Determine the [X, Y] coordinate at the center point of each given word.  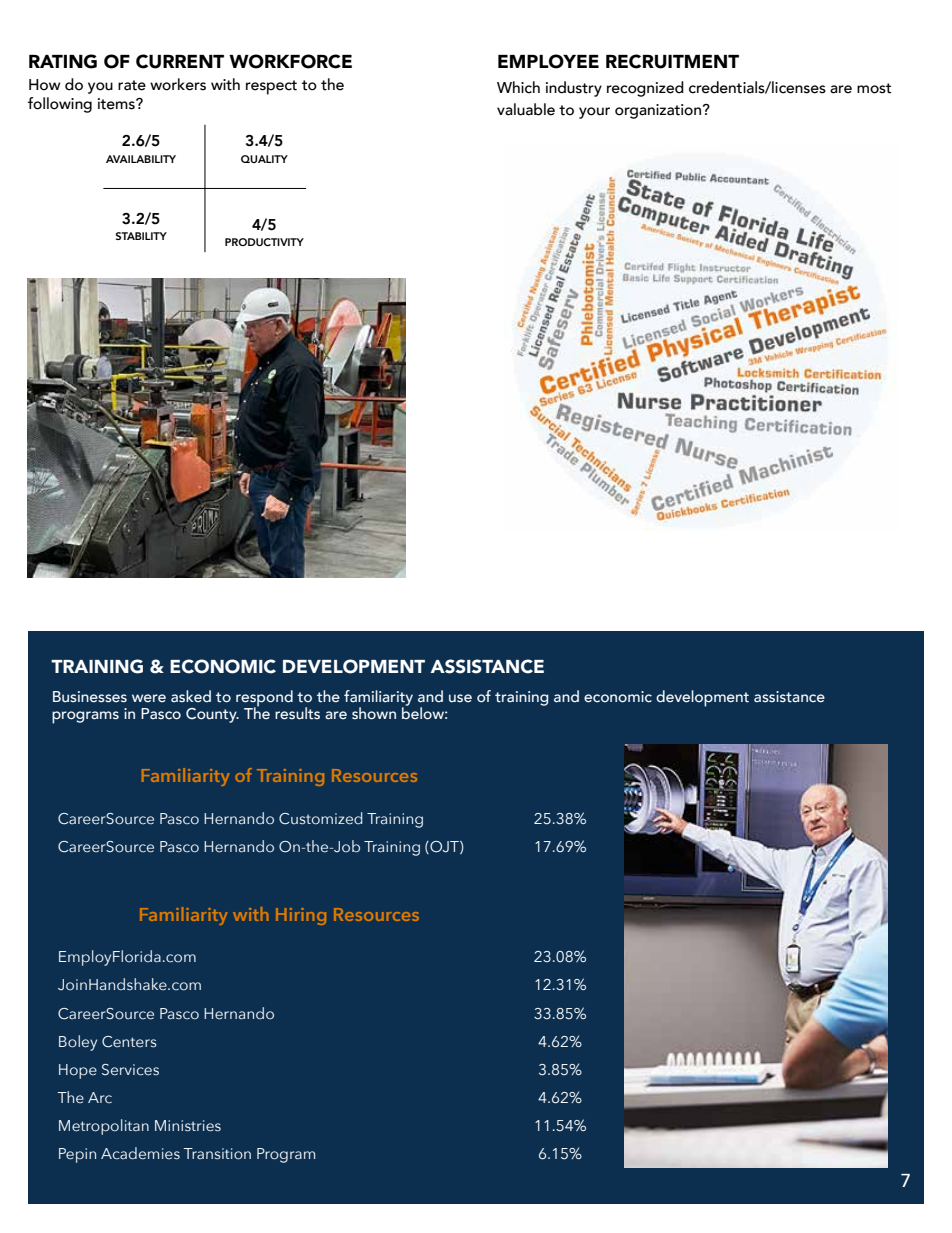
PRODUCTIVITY [264, 242]
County [212, 715]
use [460, 698]
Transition [217, 1154]
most [874, 88]
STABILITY [141, 236]
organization [659, 111]
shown [374, 713]
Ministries [188, 1126]
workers [178, 84]
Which [518, 87]
